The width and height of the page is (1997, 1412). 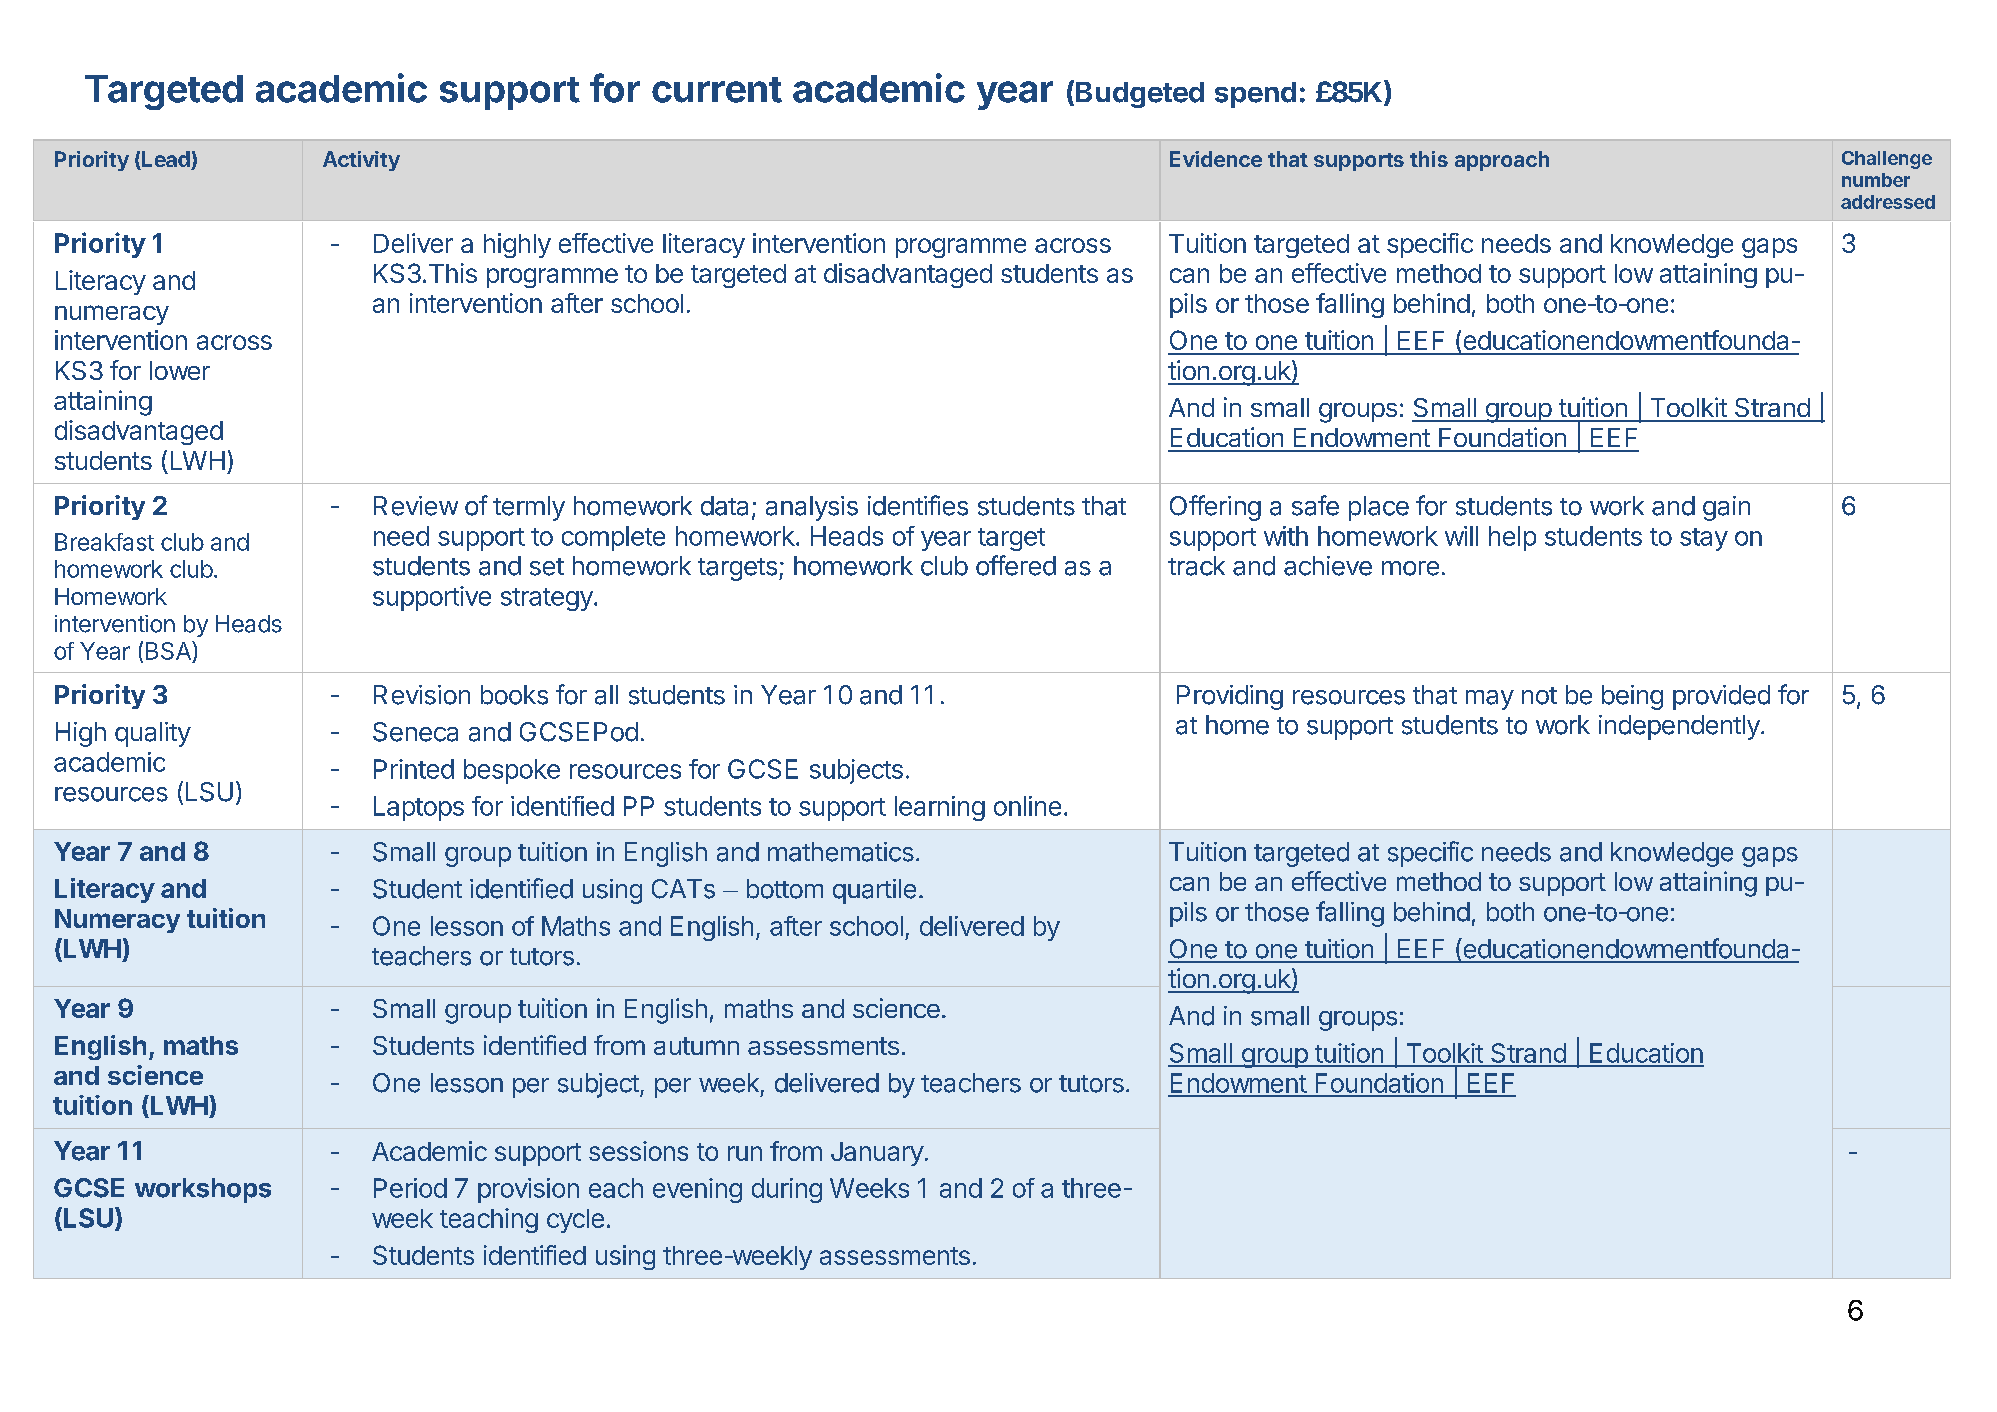 What do you see at coordinates (416, 506) in the page?
I see `Review` at bounding box center [416, 506].
